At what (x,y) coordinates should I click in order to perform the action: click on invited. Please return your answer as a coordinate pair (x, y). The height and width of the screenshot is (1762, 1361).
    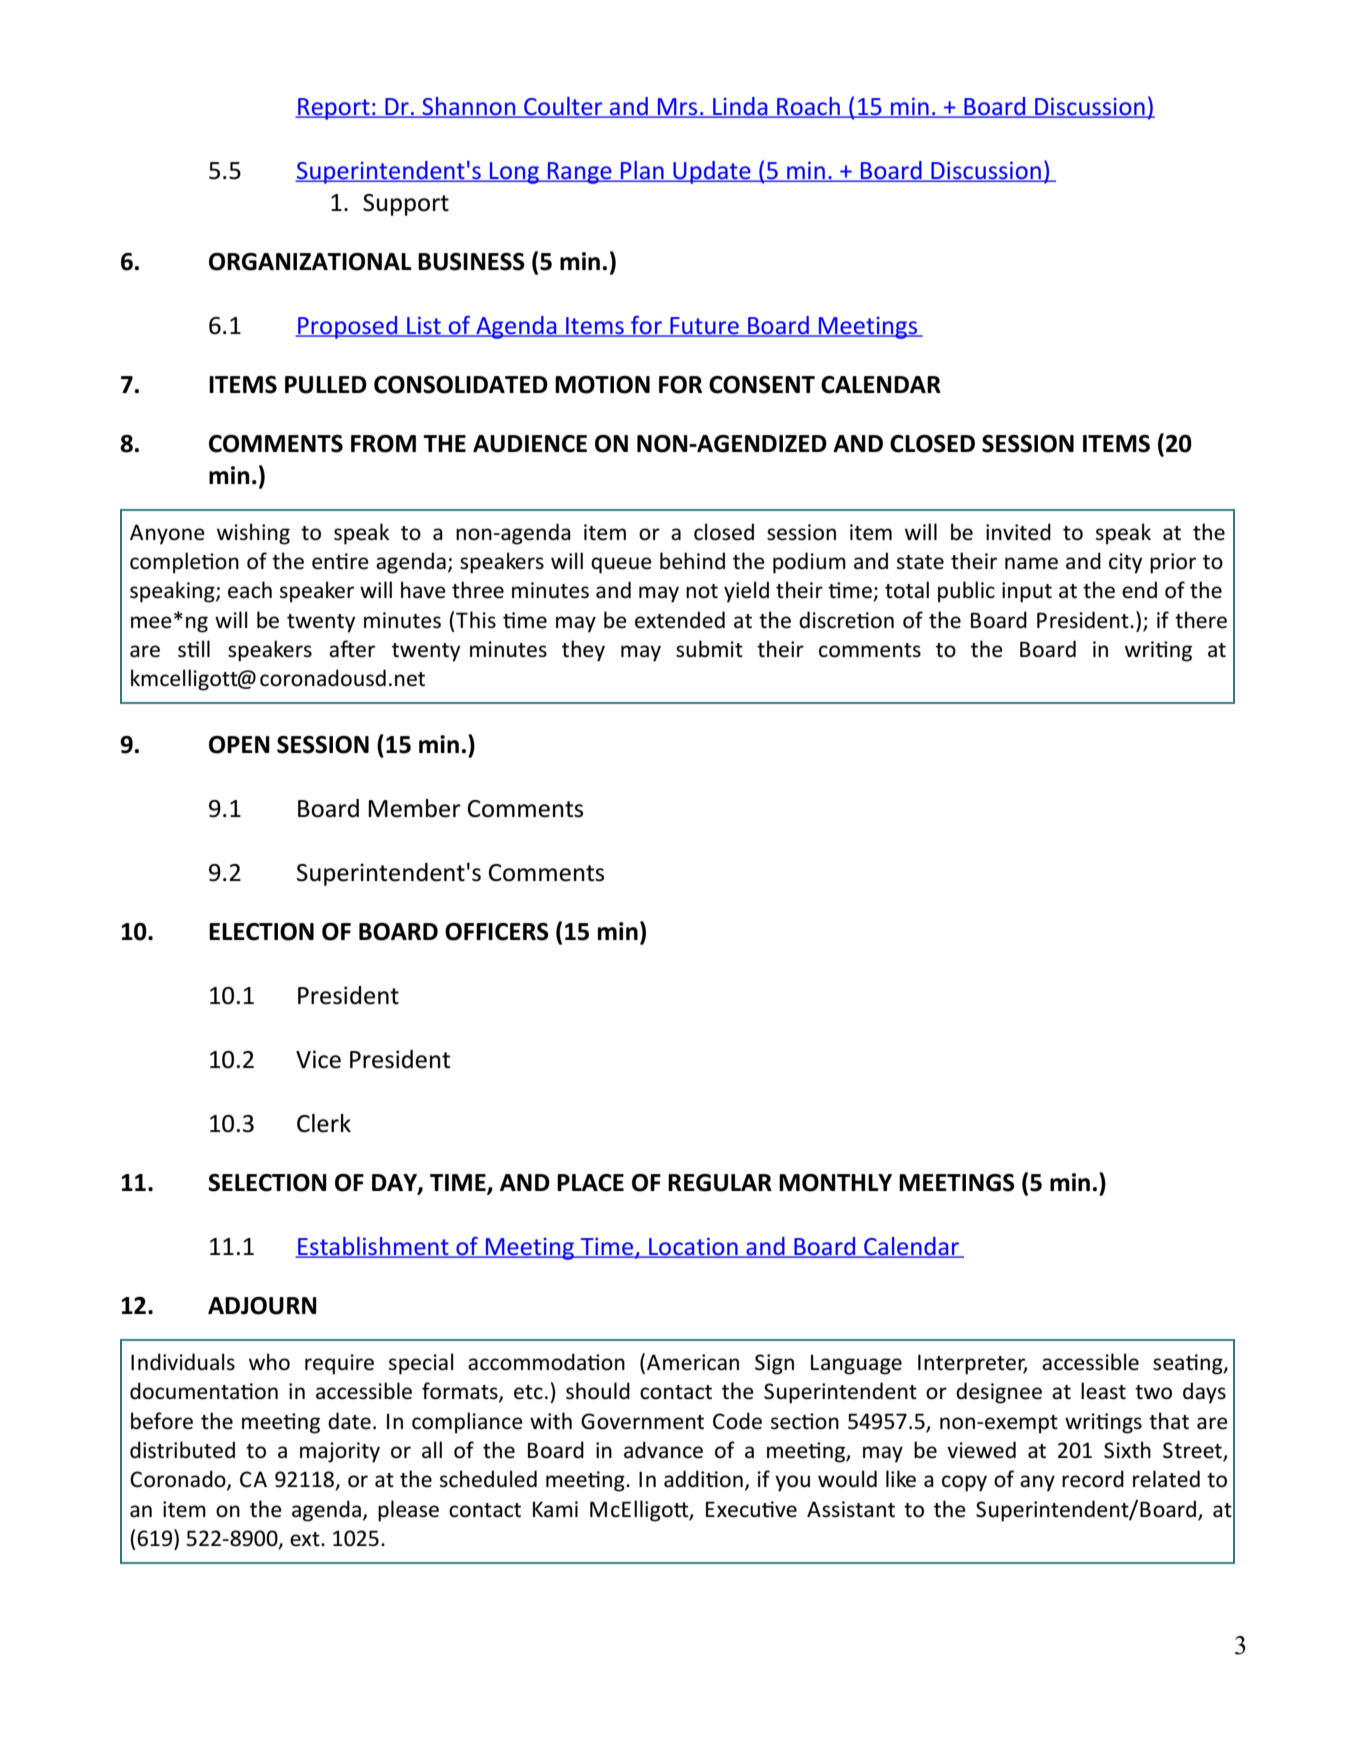
    Looking at the image, I should click on (1018, 532).
